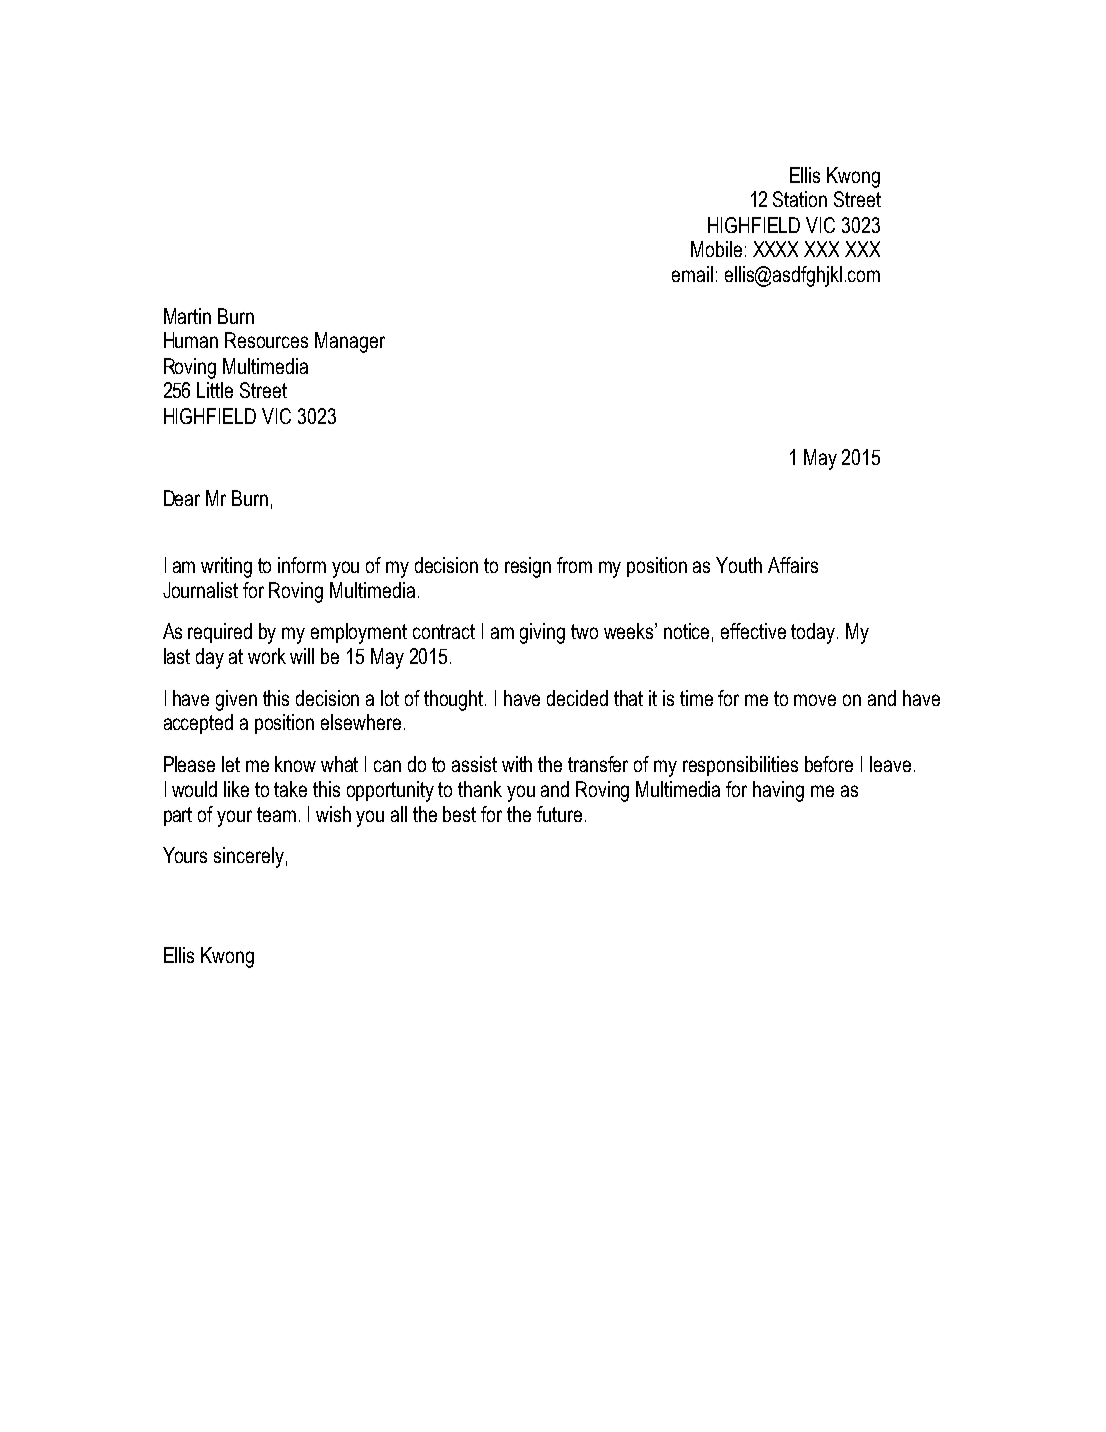  What do you see at coordinates (528, 567) in the screenshot?
I see `resign` at bounding box center [528, 567].
